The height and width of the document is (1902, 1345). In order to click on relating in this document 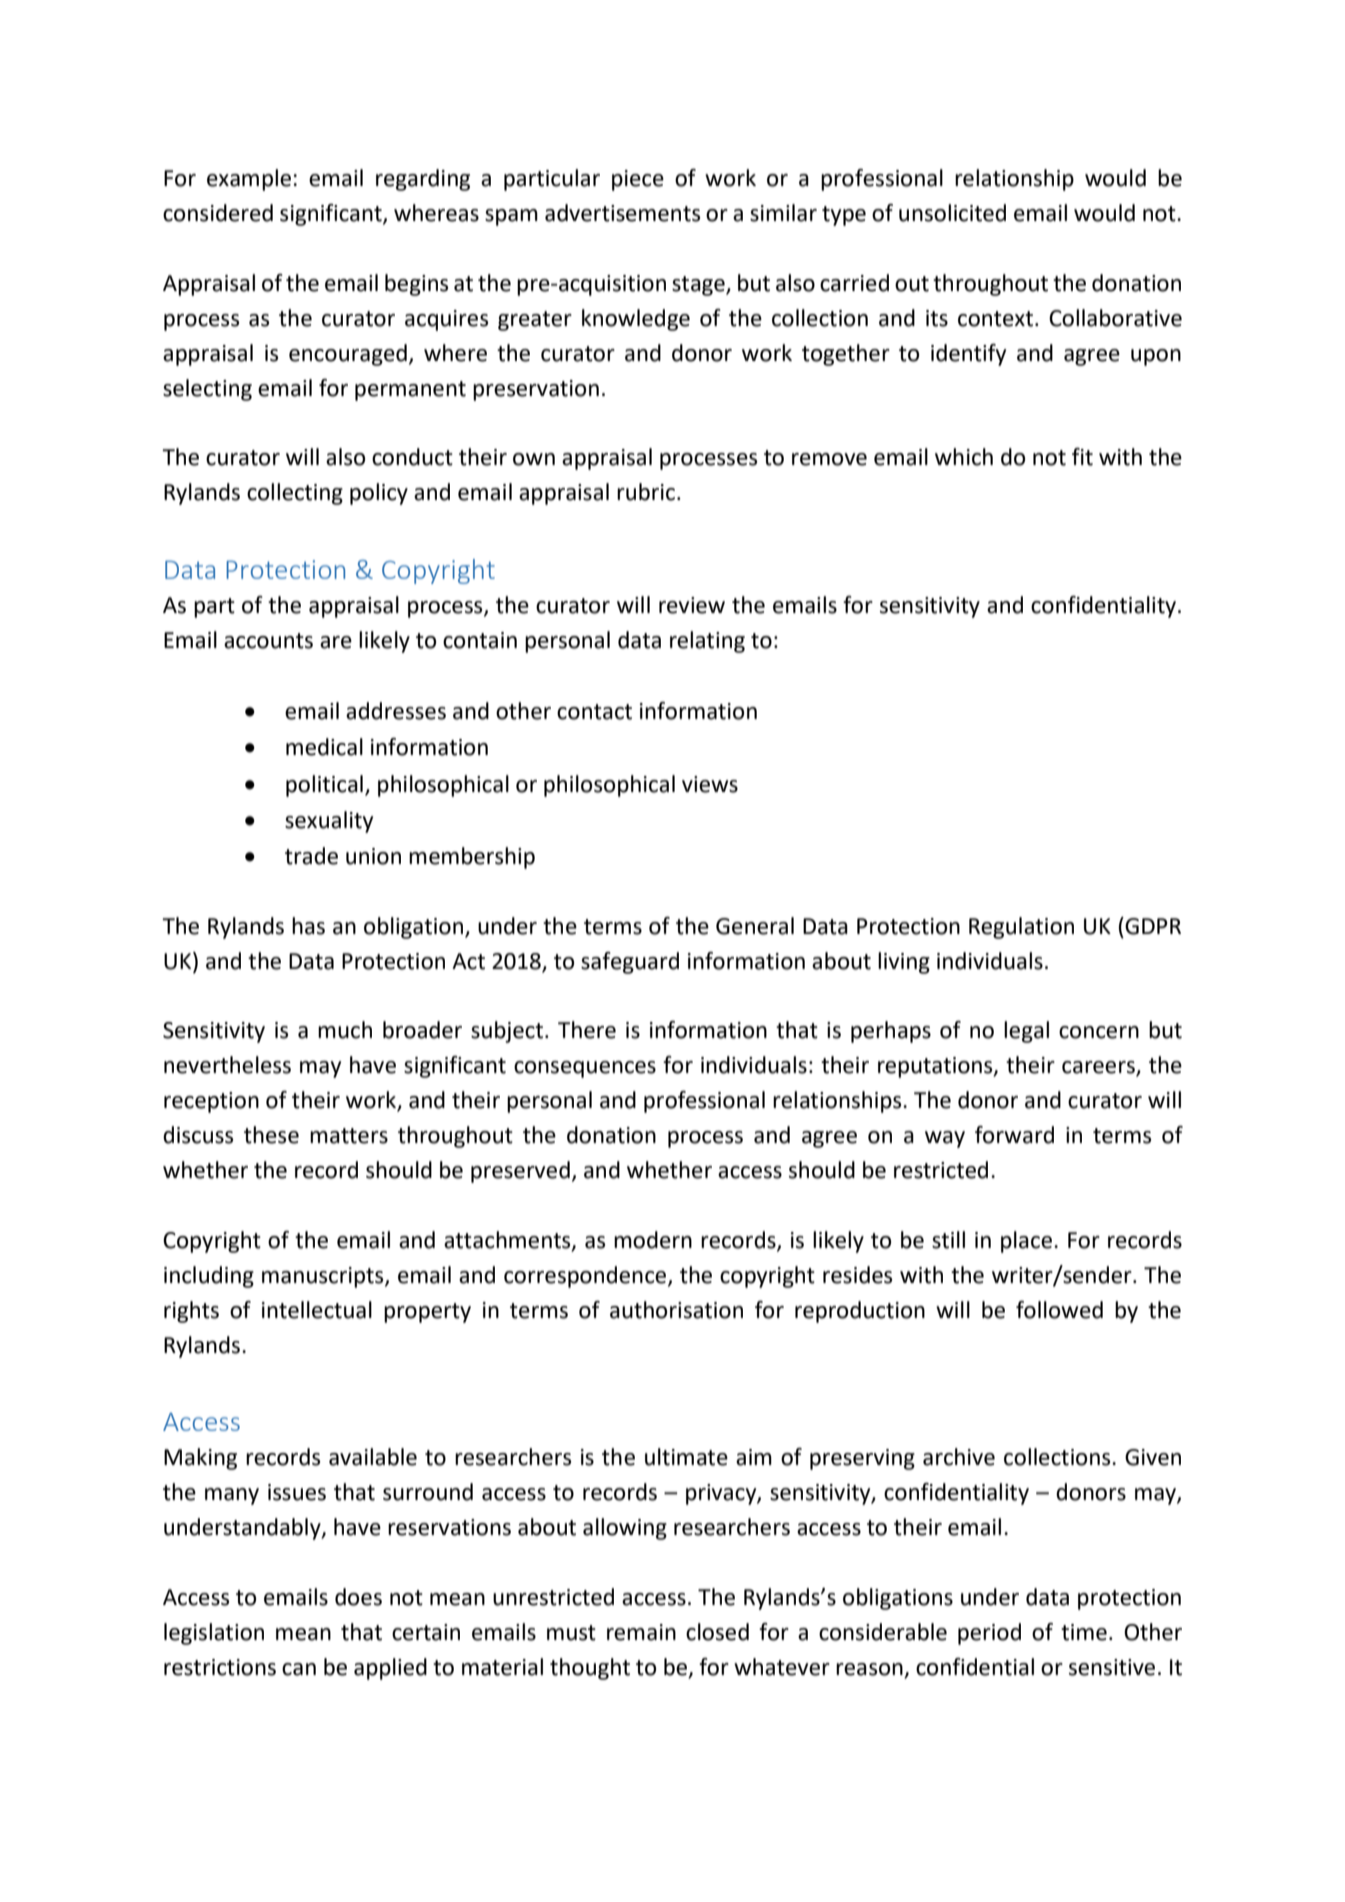, I will do `click(707, 642)`.
